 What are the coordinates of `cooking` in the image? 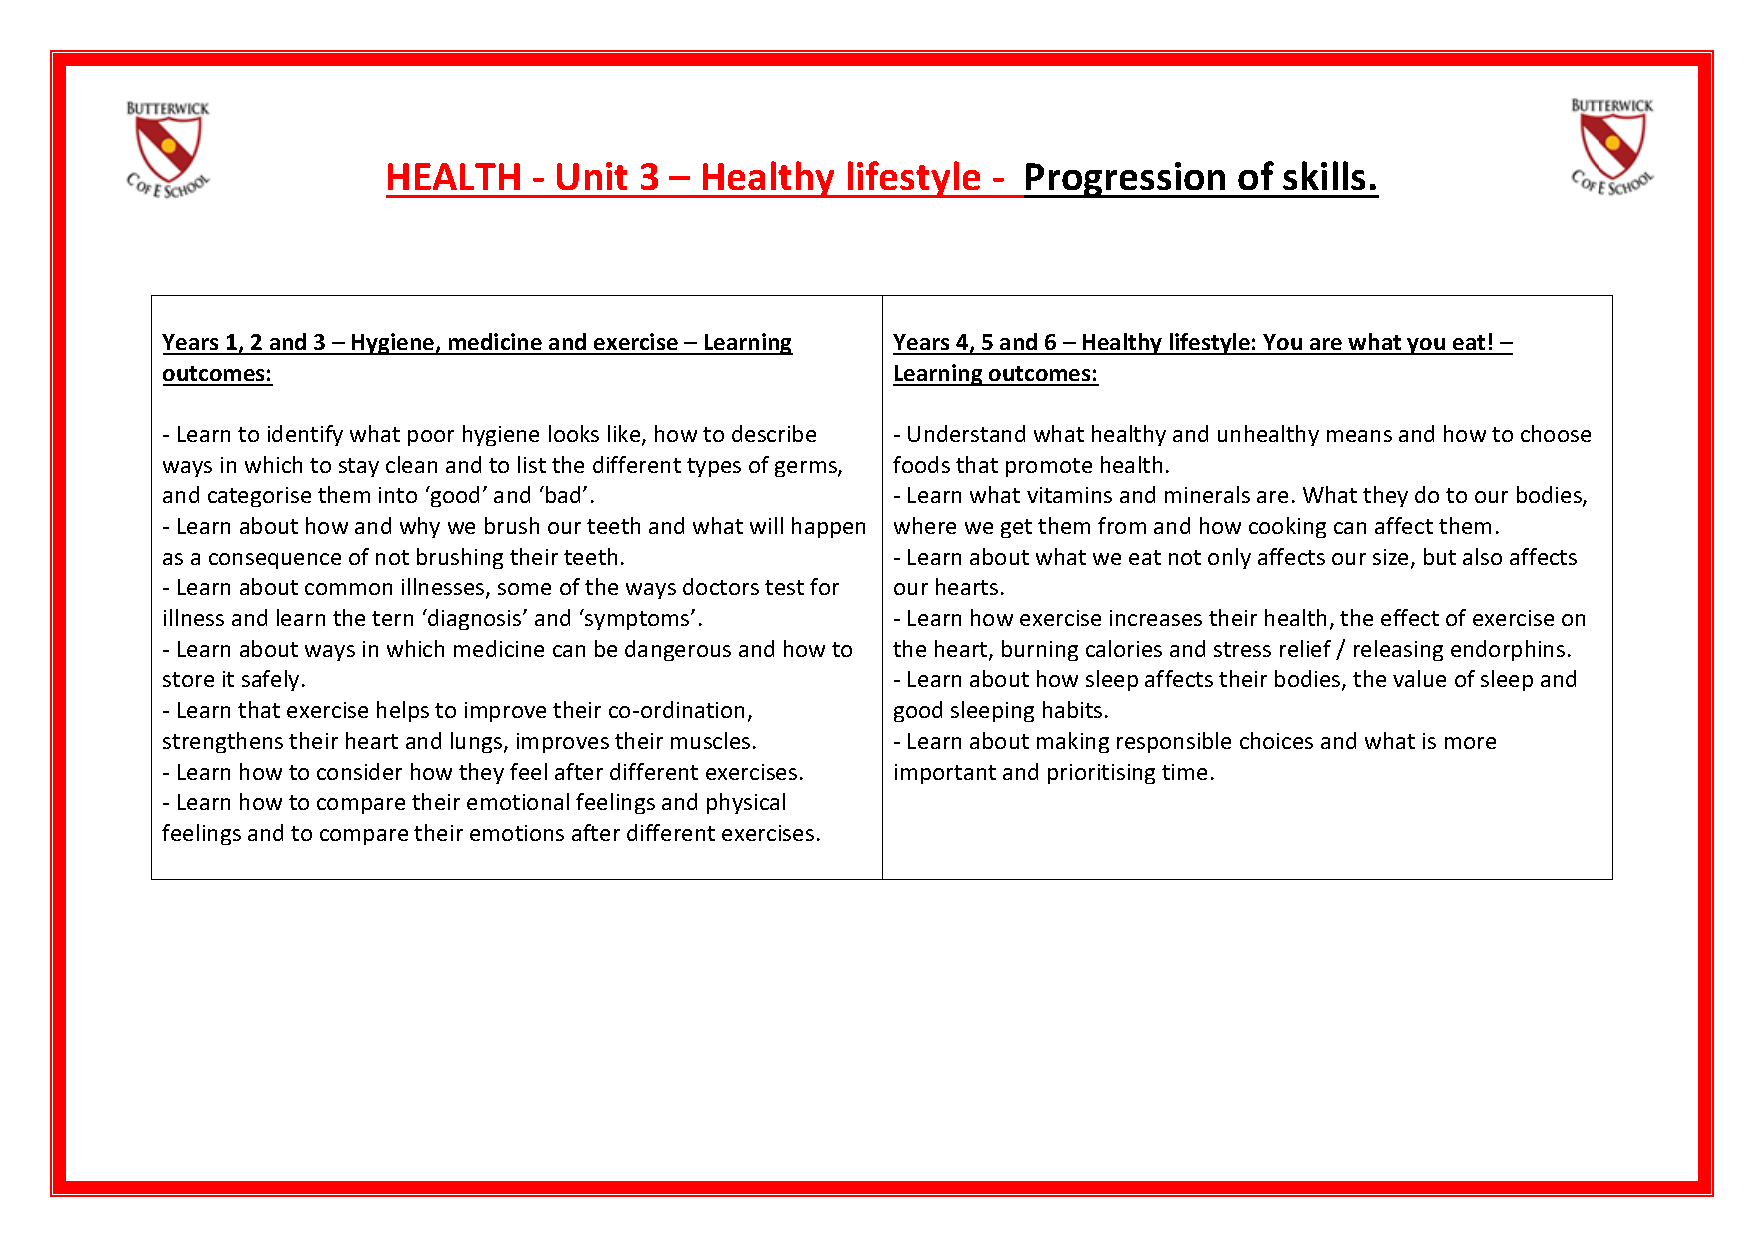 It's located at (1287, 527).
